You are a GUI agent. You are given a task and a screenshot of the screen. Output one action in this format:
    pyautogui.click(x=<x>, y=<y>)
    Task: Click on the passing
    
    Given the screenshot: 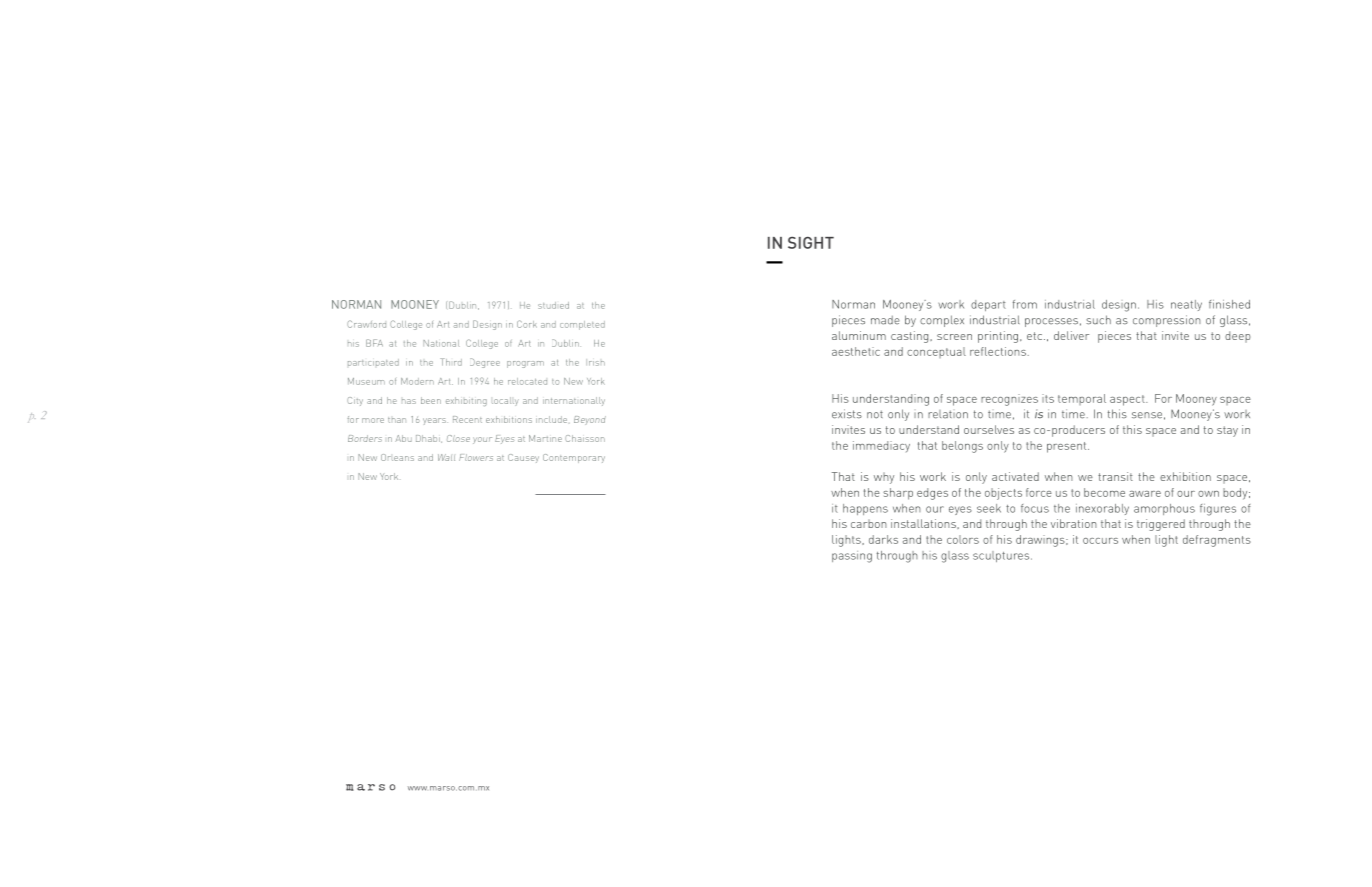 What is the action you would take?
    pyautogui.click(x=852, y=557)
